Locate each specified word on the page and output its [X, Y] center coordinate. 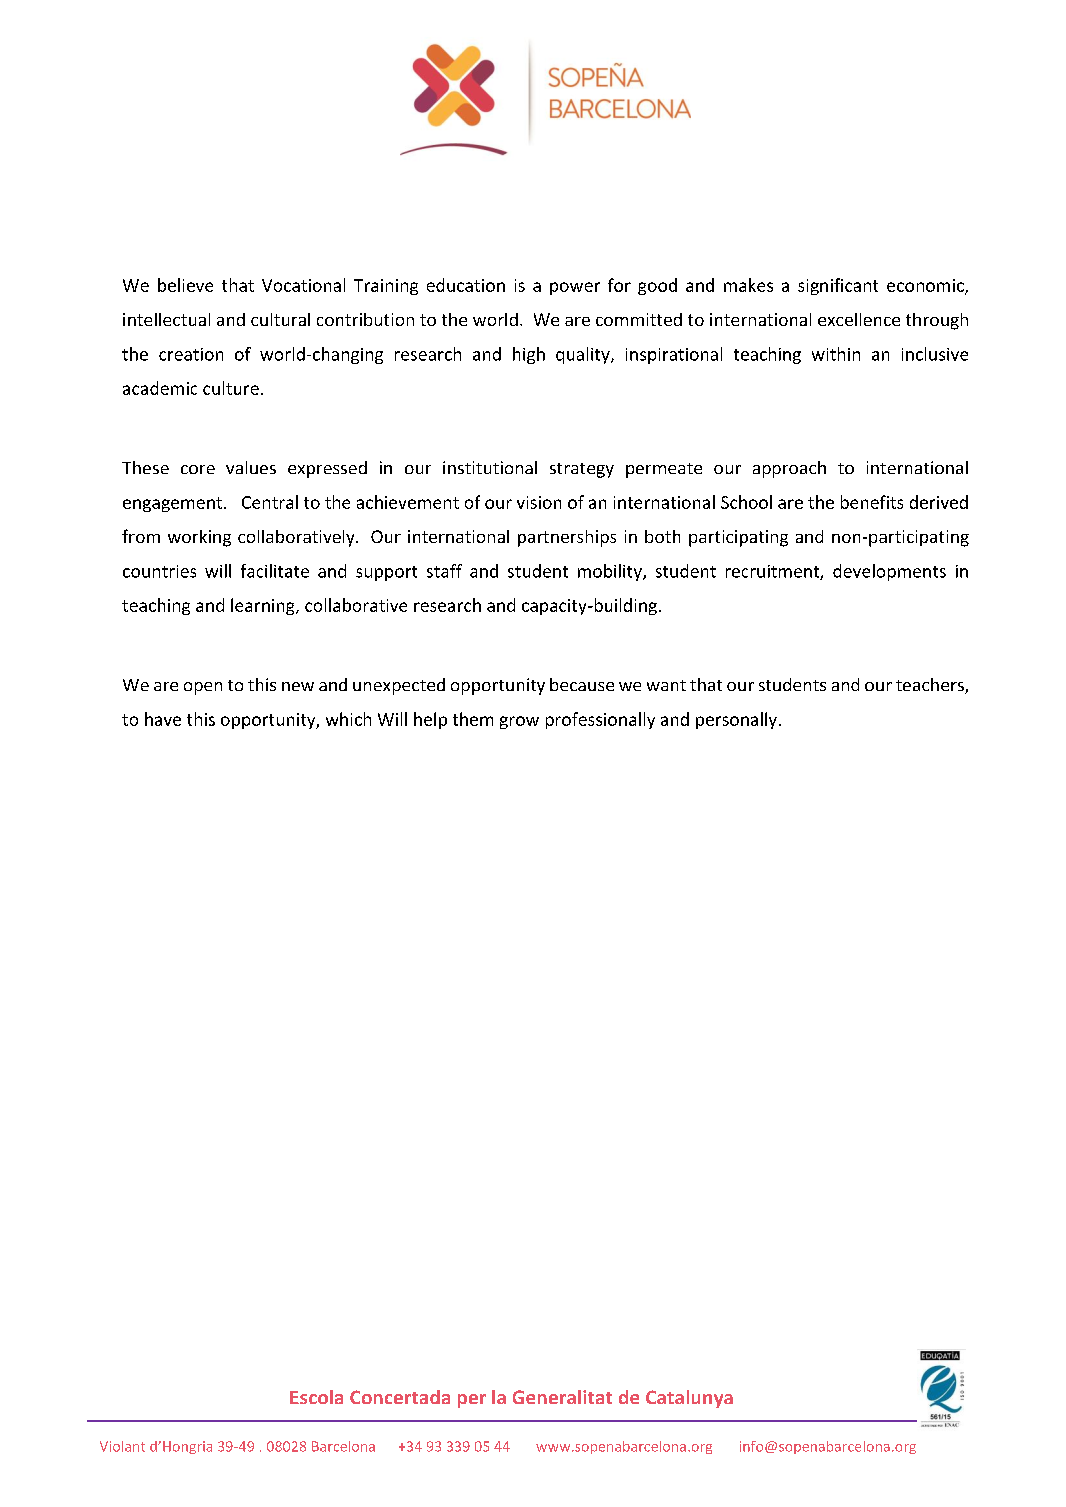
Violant [122, 1446]
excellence [859, 319]
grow [519, 722]
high [529, 355]
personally [736, 720]
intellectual [166, 319]
